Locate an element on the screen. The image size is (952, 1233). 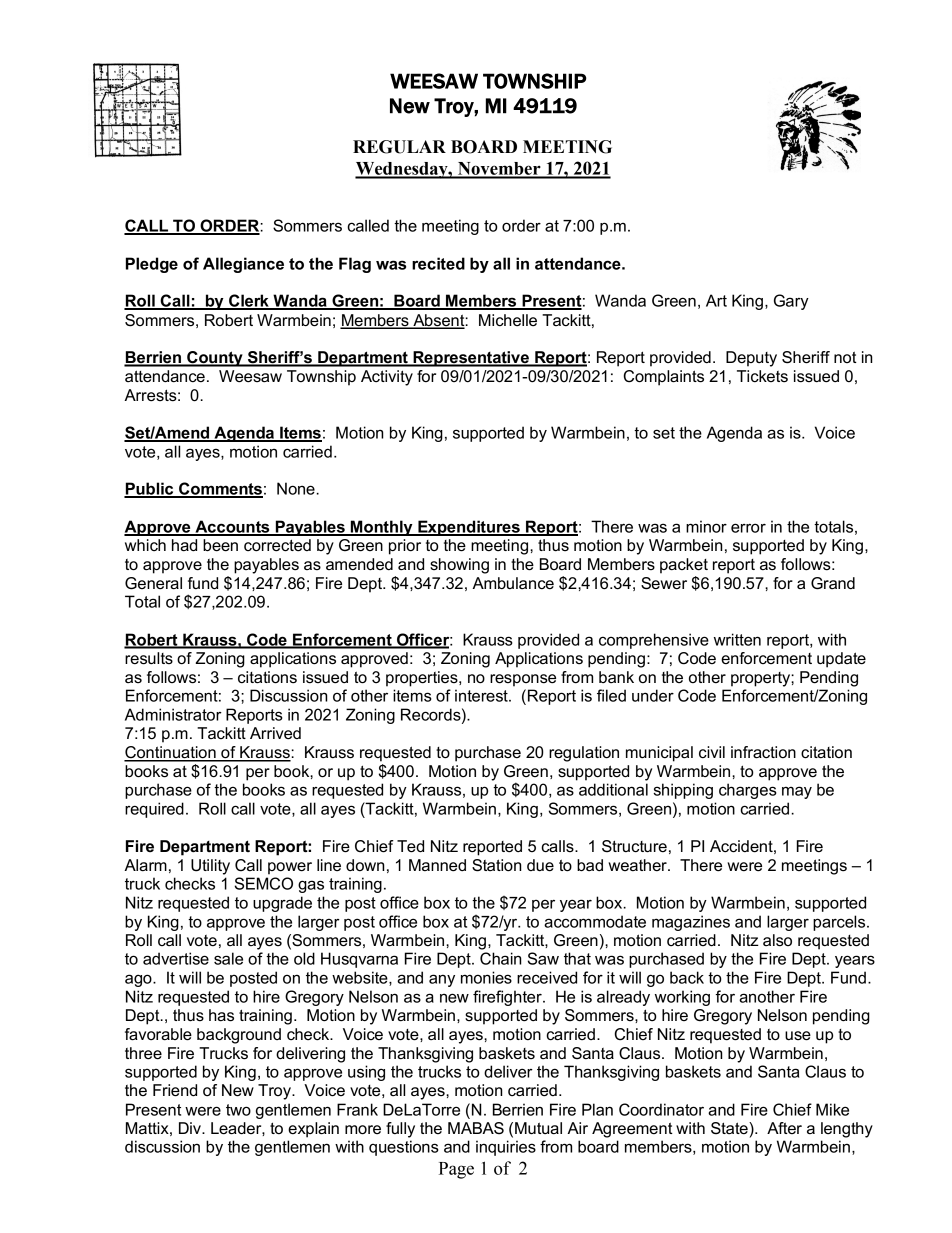
Allegiance is located at coordinates (243, 265).
